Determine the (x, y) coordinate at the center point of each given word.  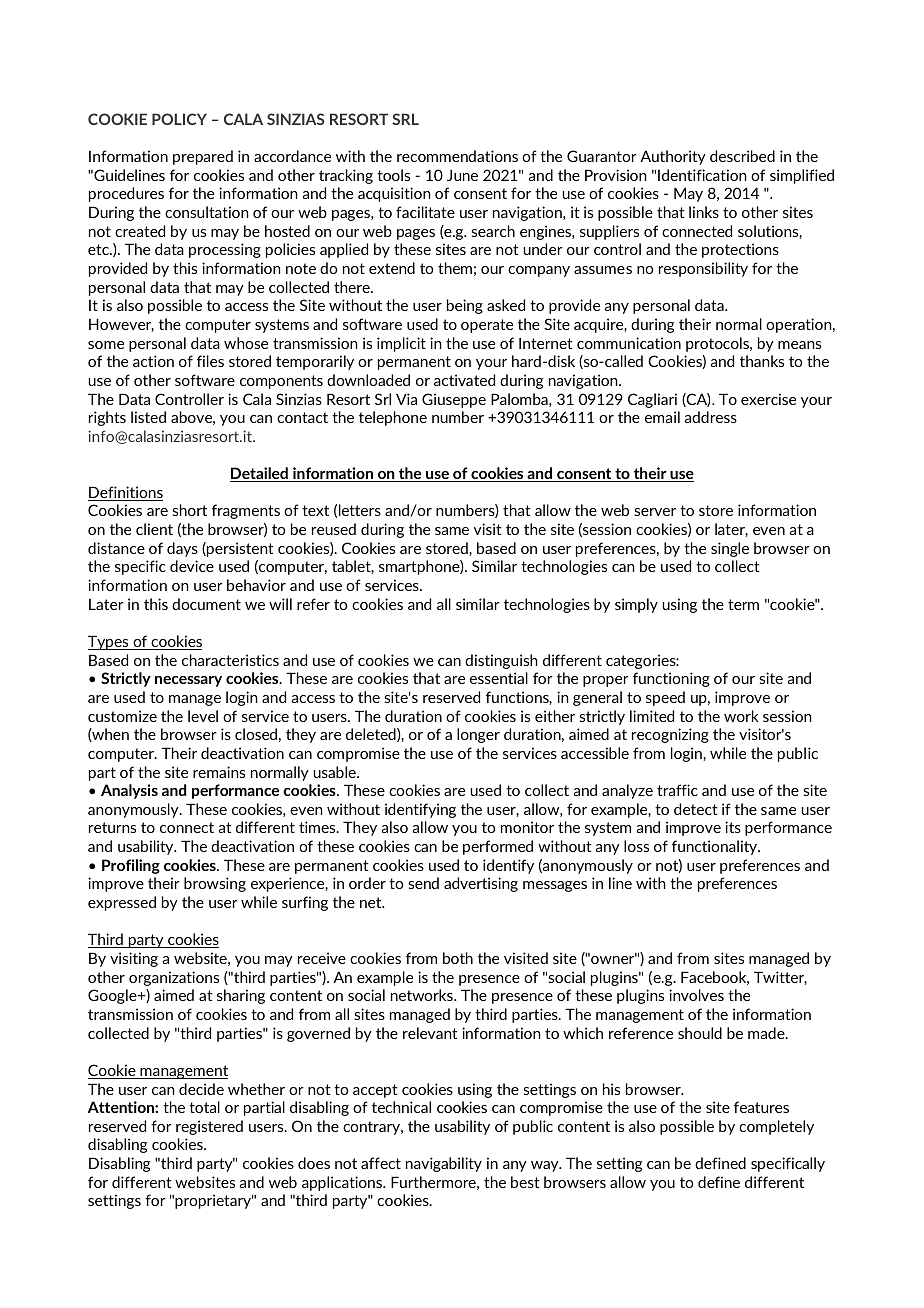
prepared (203, 157)
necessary (188, 681)
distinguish (501, 661)
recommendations (457, 156)
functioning (671, 679)
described (742, 156)
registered (209, 1127)
